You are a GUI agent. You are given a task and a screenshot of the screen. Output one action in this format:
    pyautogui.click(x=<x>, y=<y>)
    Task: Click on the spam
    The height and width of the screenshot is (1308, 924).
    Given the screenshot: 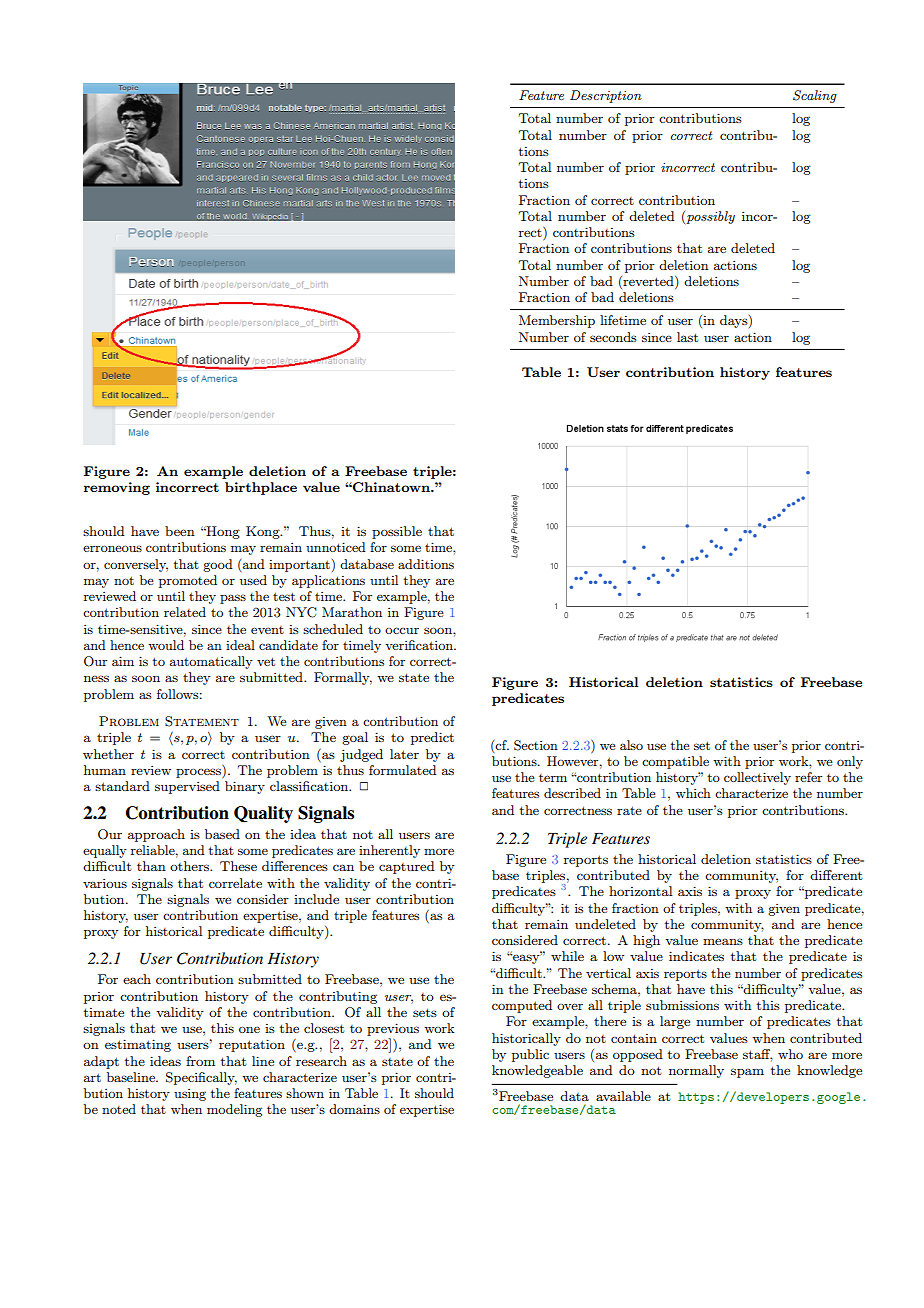 What is the action you would take?
    pyautogui.click(x=747, y=1073)
